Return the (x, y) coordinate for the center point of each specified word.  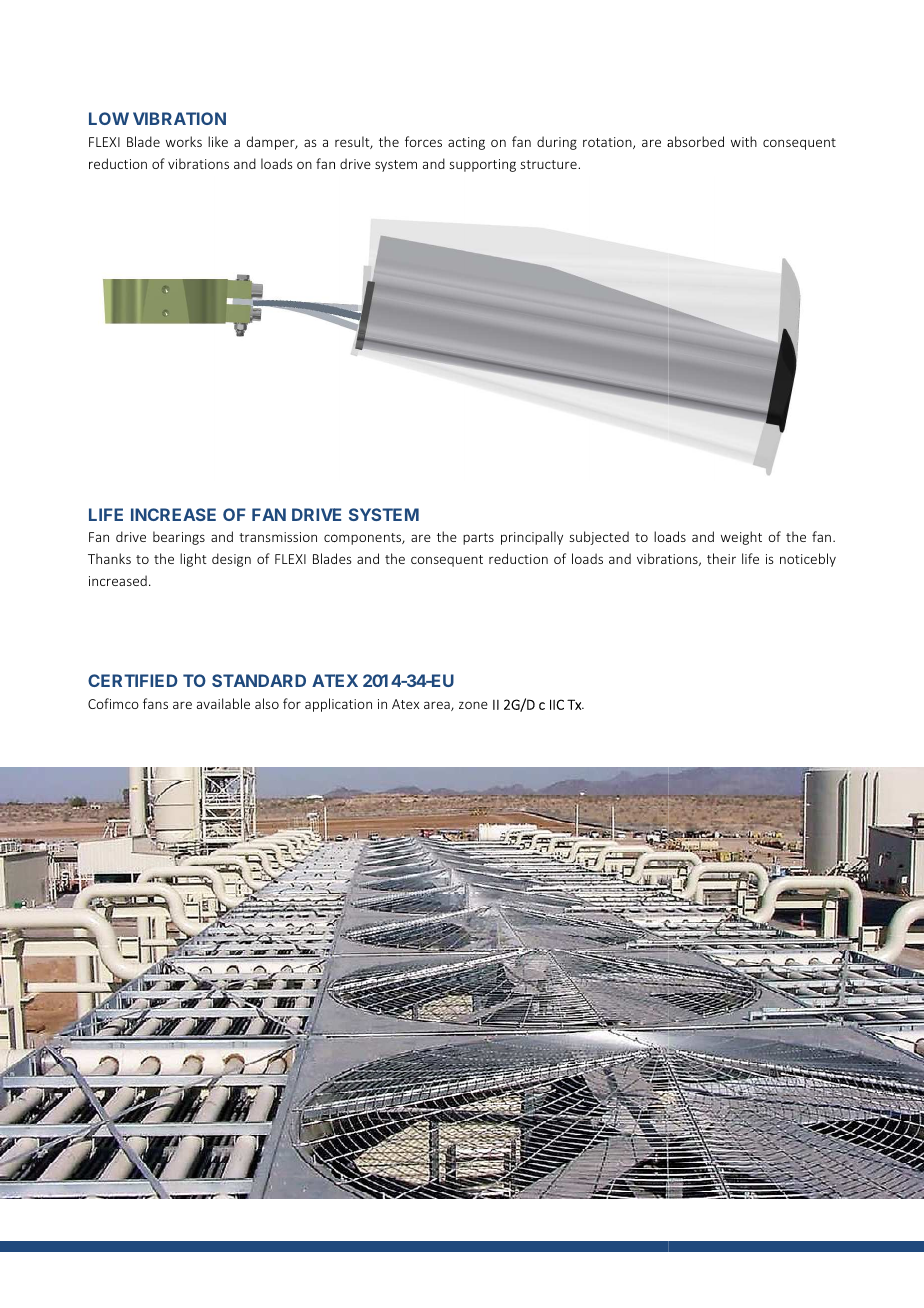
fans (155, 703)
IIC (557, 704)
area (438, 706)
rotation (608, 143)
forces (423, 141)
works (184, 141)
